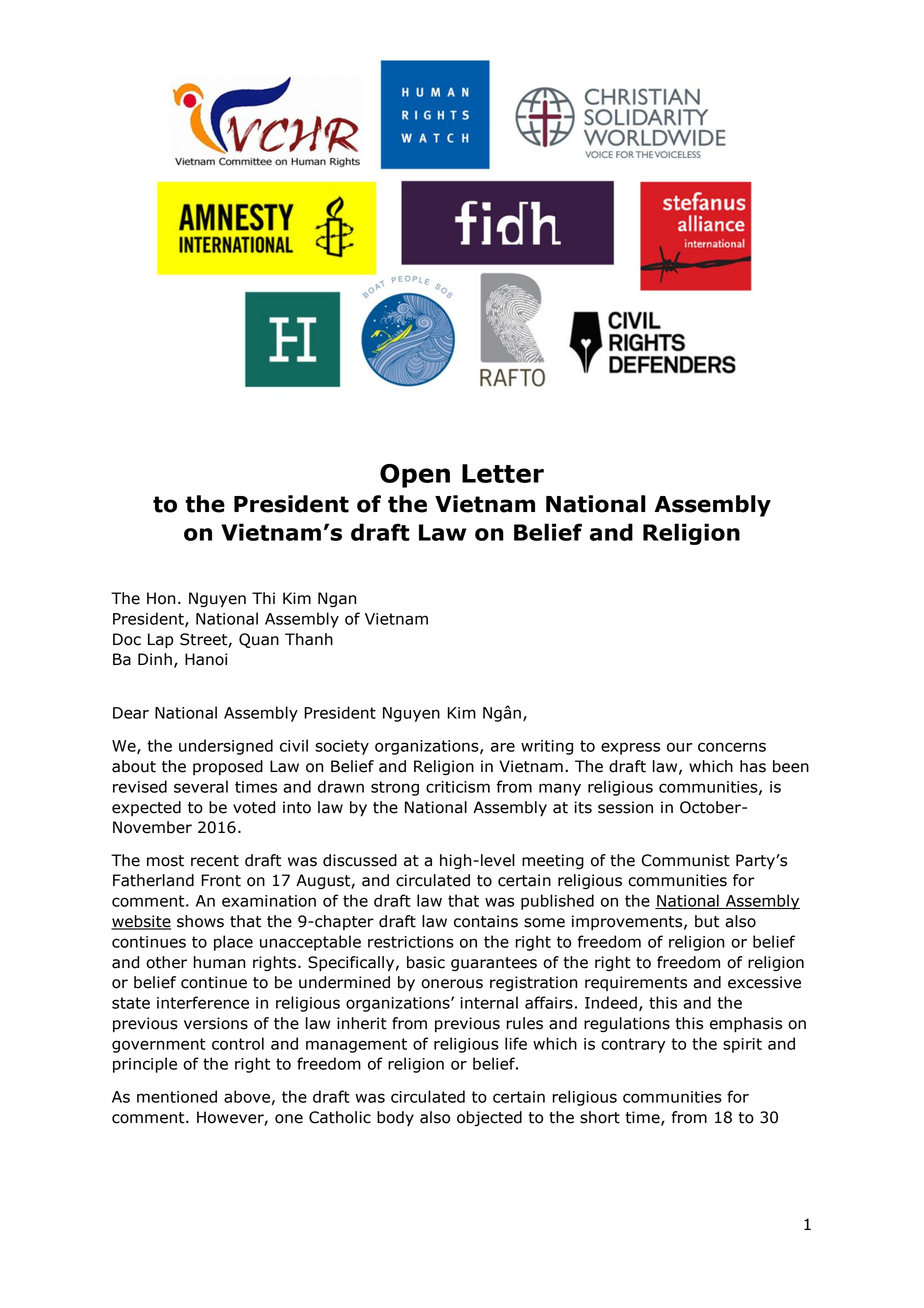 This page has width=924, height=1308. Describe the element at coordinates (503, 473) in the page. I see `Letter` at that location.
